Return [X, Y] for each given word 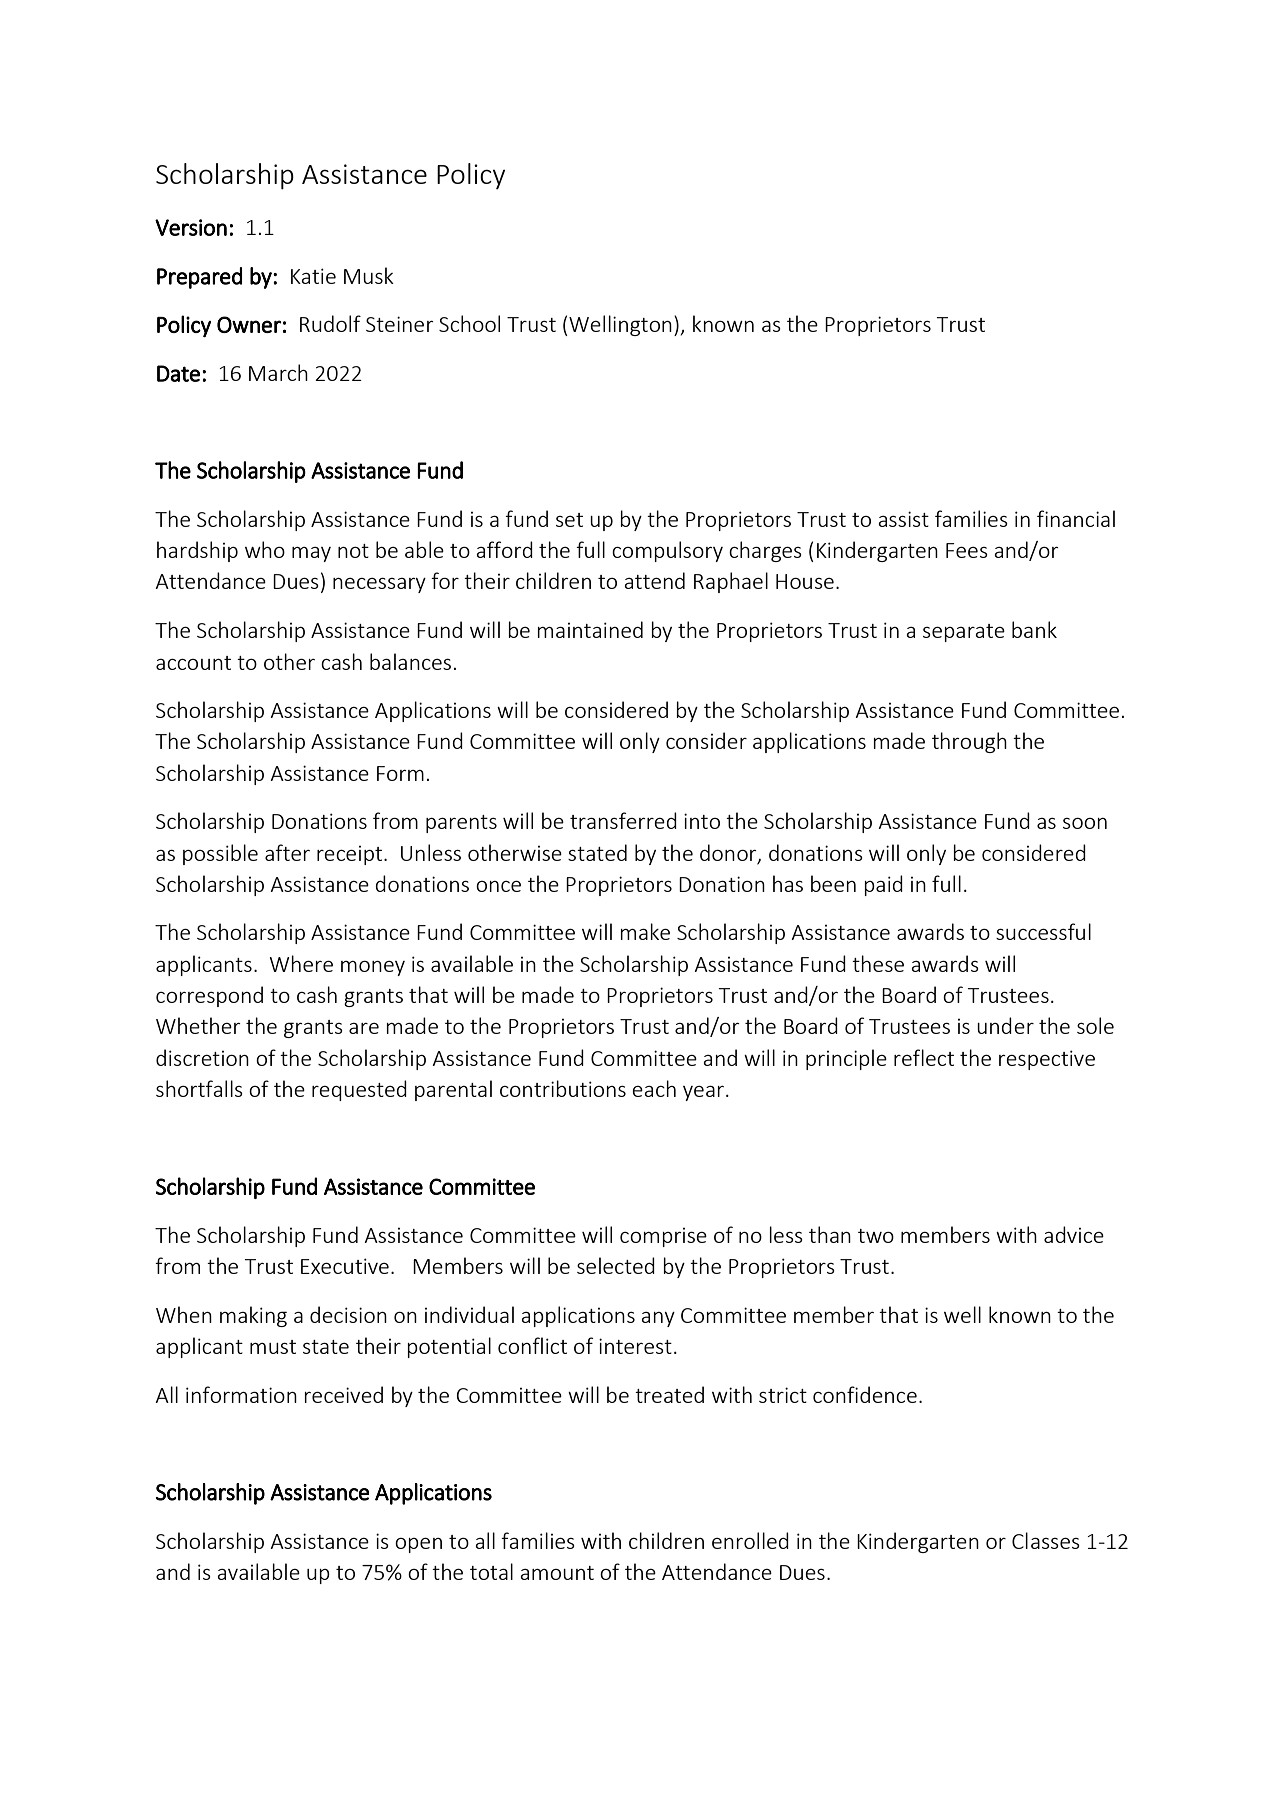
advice [1074, 1234]
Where [301, 963]
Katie [313, 276]
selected [616, 1265]
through [969, 742]
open [418, 1545]
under [1005, 1025]
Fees [967, 550]
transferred [623, 820]
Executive [345, 1266]
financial [1076, 518]
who [265, 549]
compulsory [667, 551]
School [469, 323]
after [287, 852]
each [654, 1088]
